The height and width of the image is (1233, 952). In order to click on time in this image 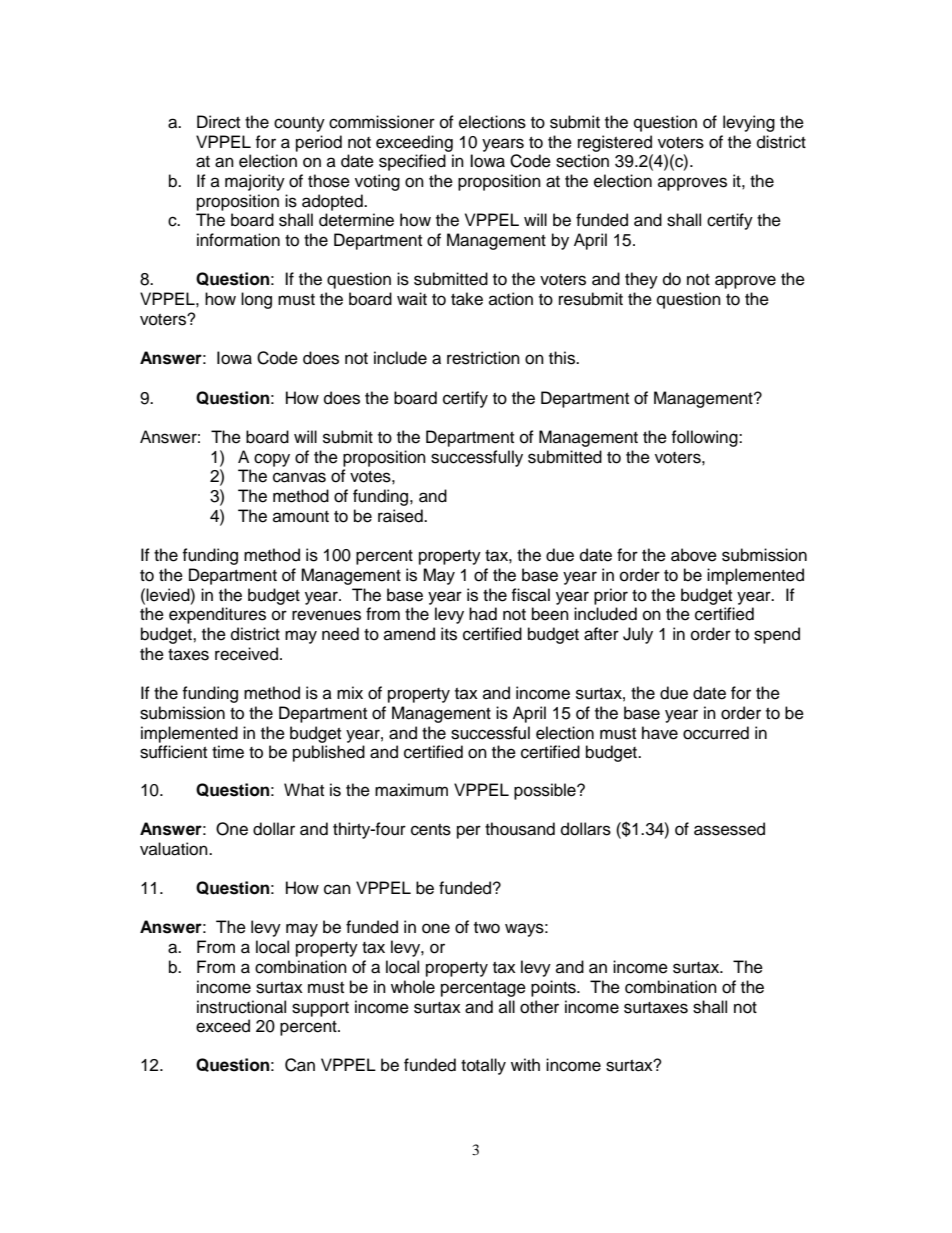, I will do `click(228, 752)`.
